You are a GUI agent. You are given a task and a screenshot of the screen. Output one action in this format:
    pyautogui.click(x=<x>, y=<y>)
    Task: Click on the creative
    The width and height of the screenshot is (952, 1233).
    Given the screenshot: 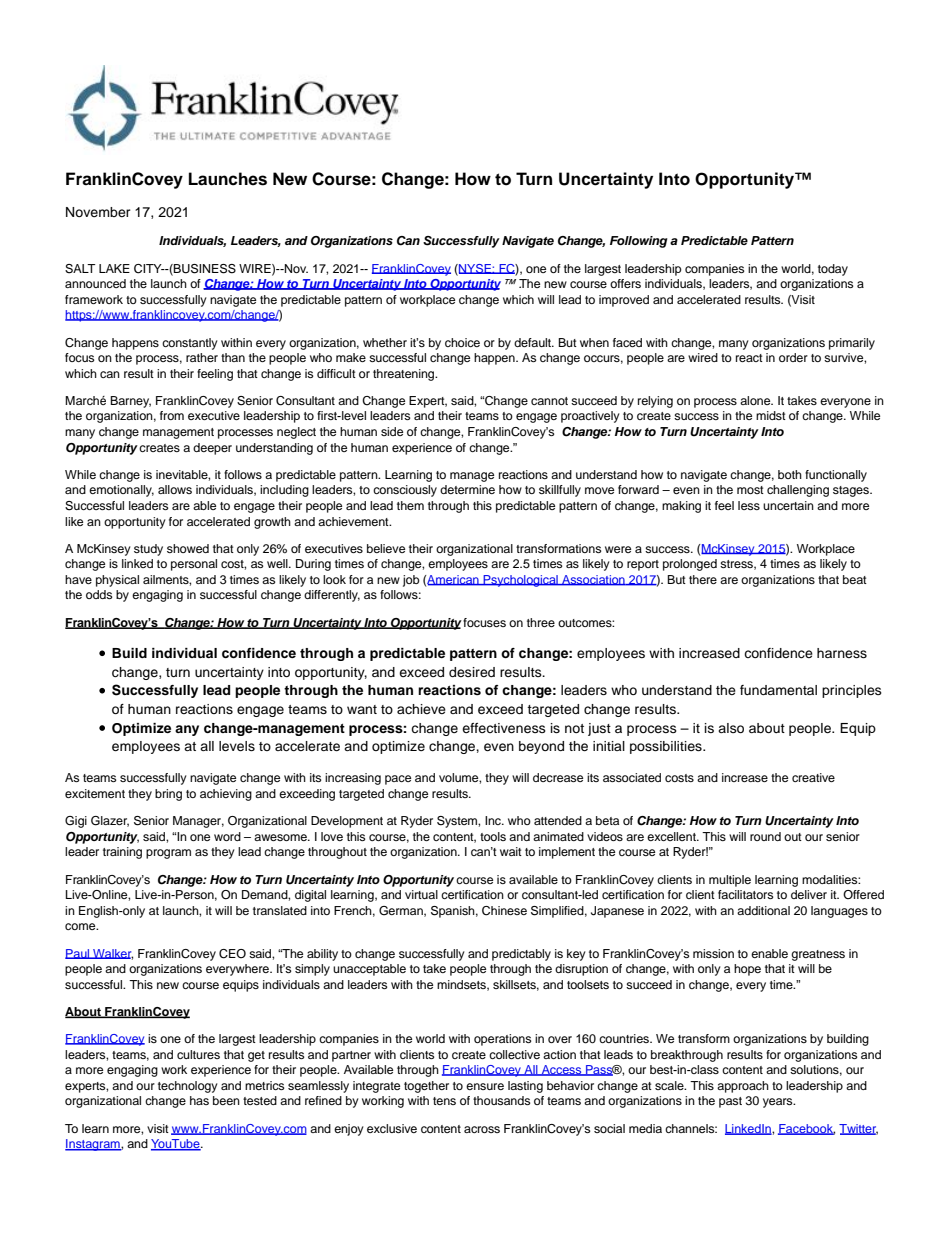 What is the action you would take?
    pyautogui.click(x=813, y=777)
